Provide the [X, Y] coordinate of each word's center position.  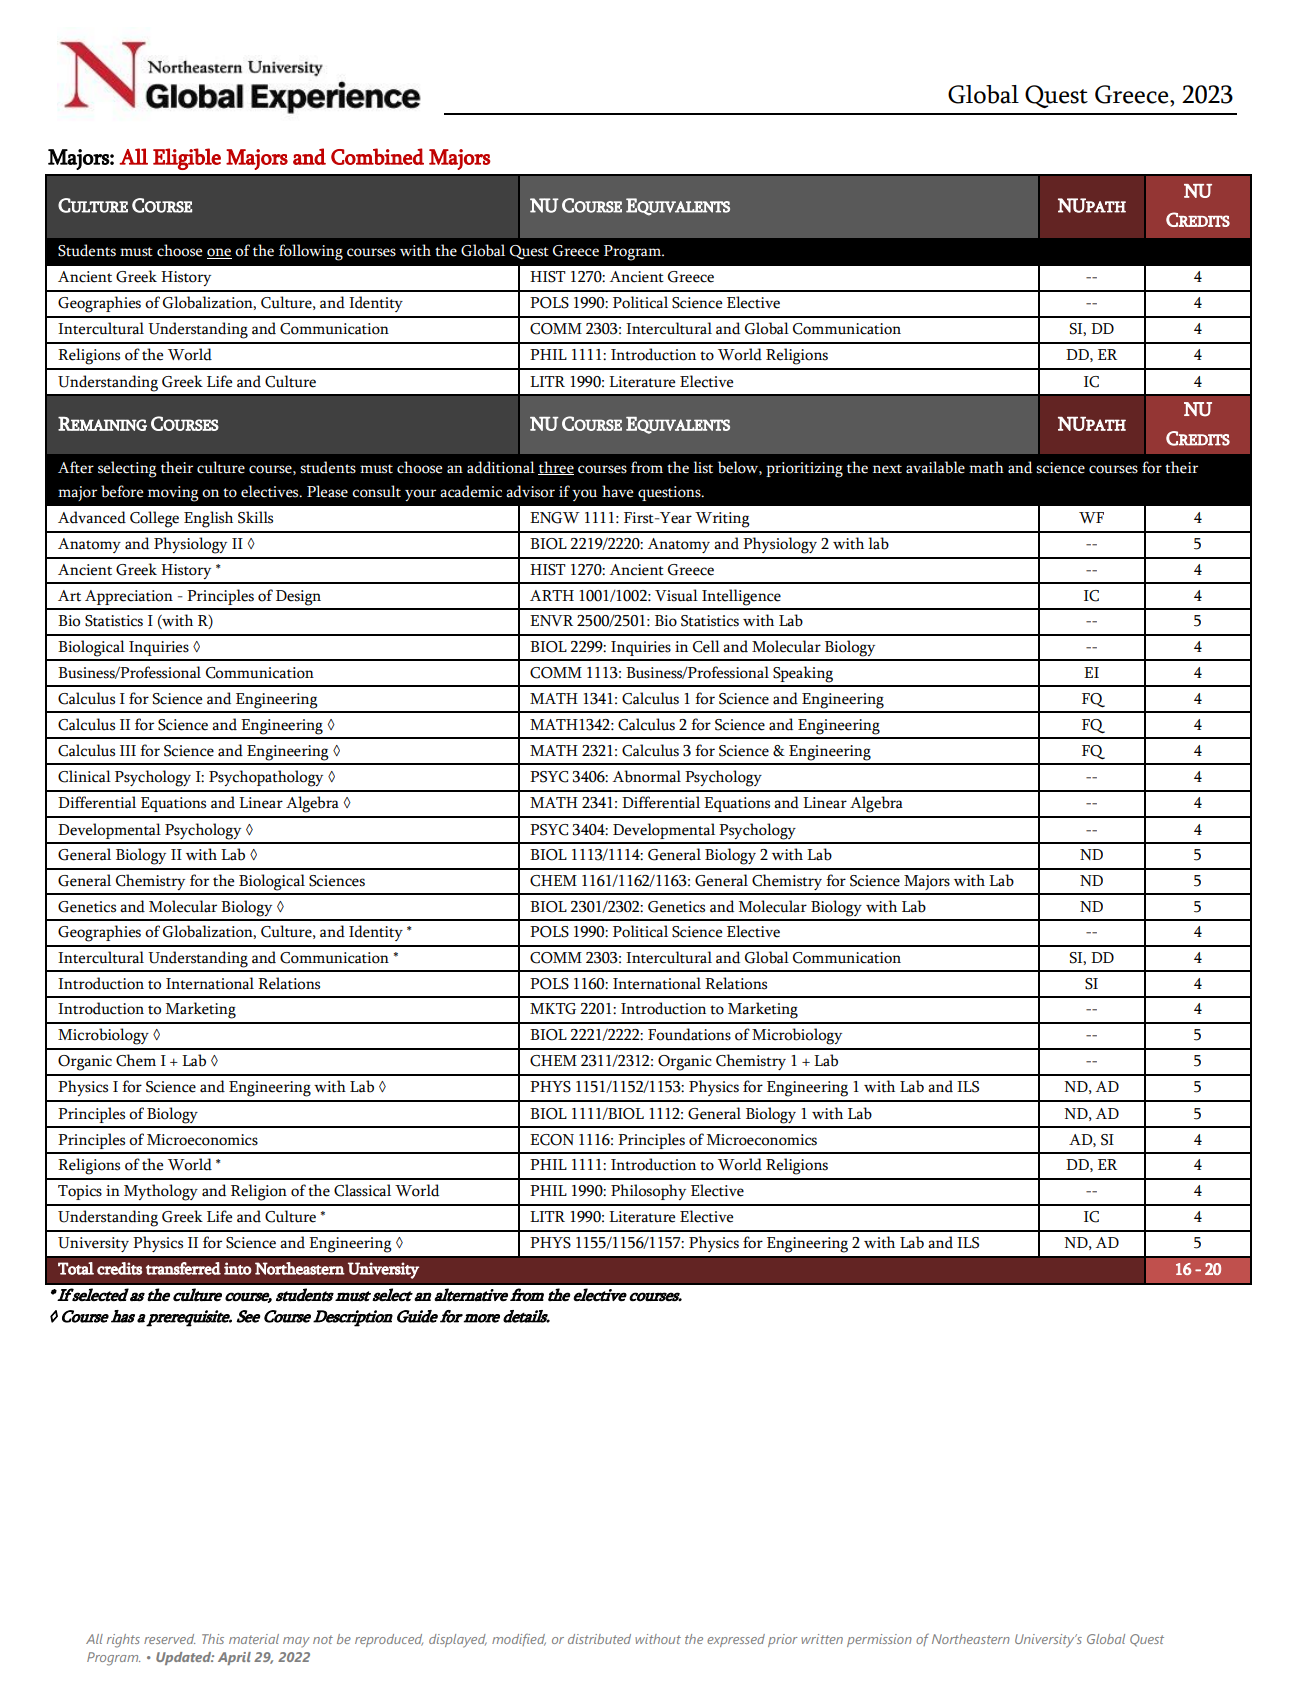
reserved [169, 1639]
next [887, 469]
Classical [362, 1190]
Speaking [803, 674]
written [822, 1639]
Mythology [161, 1192]
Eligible [187, 159]
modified [519, 1640]
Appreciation [129, 597]
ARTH [552, 595]
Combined [377, 156]
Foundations [689, 1034]
